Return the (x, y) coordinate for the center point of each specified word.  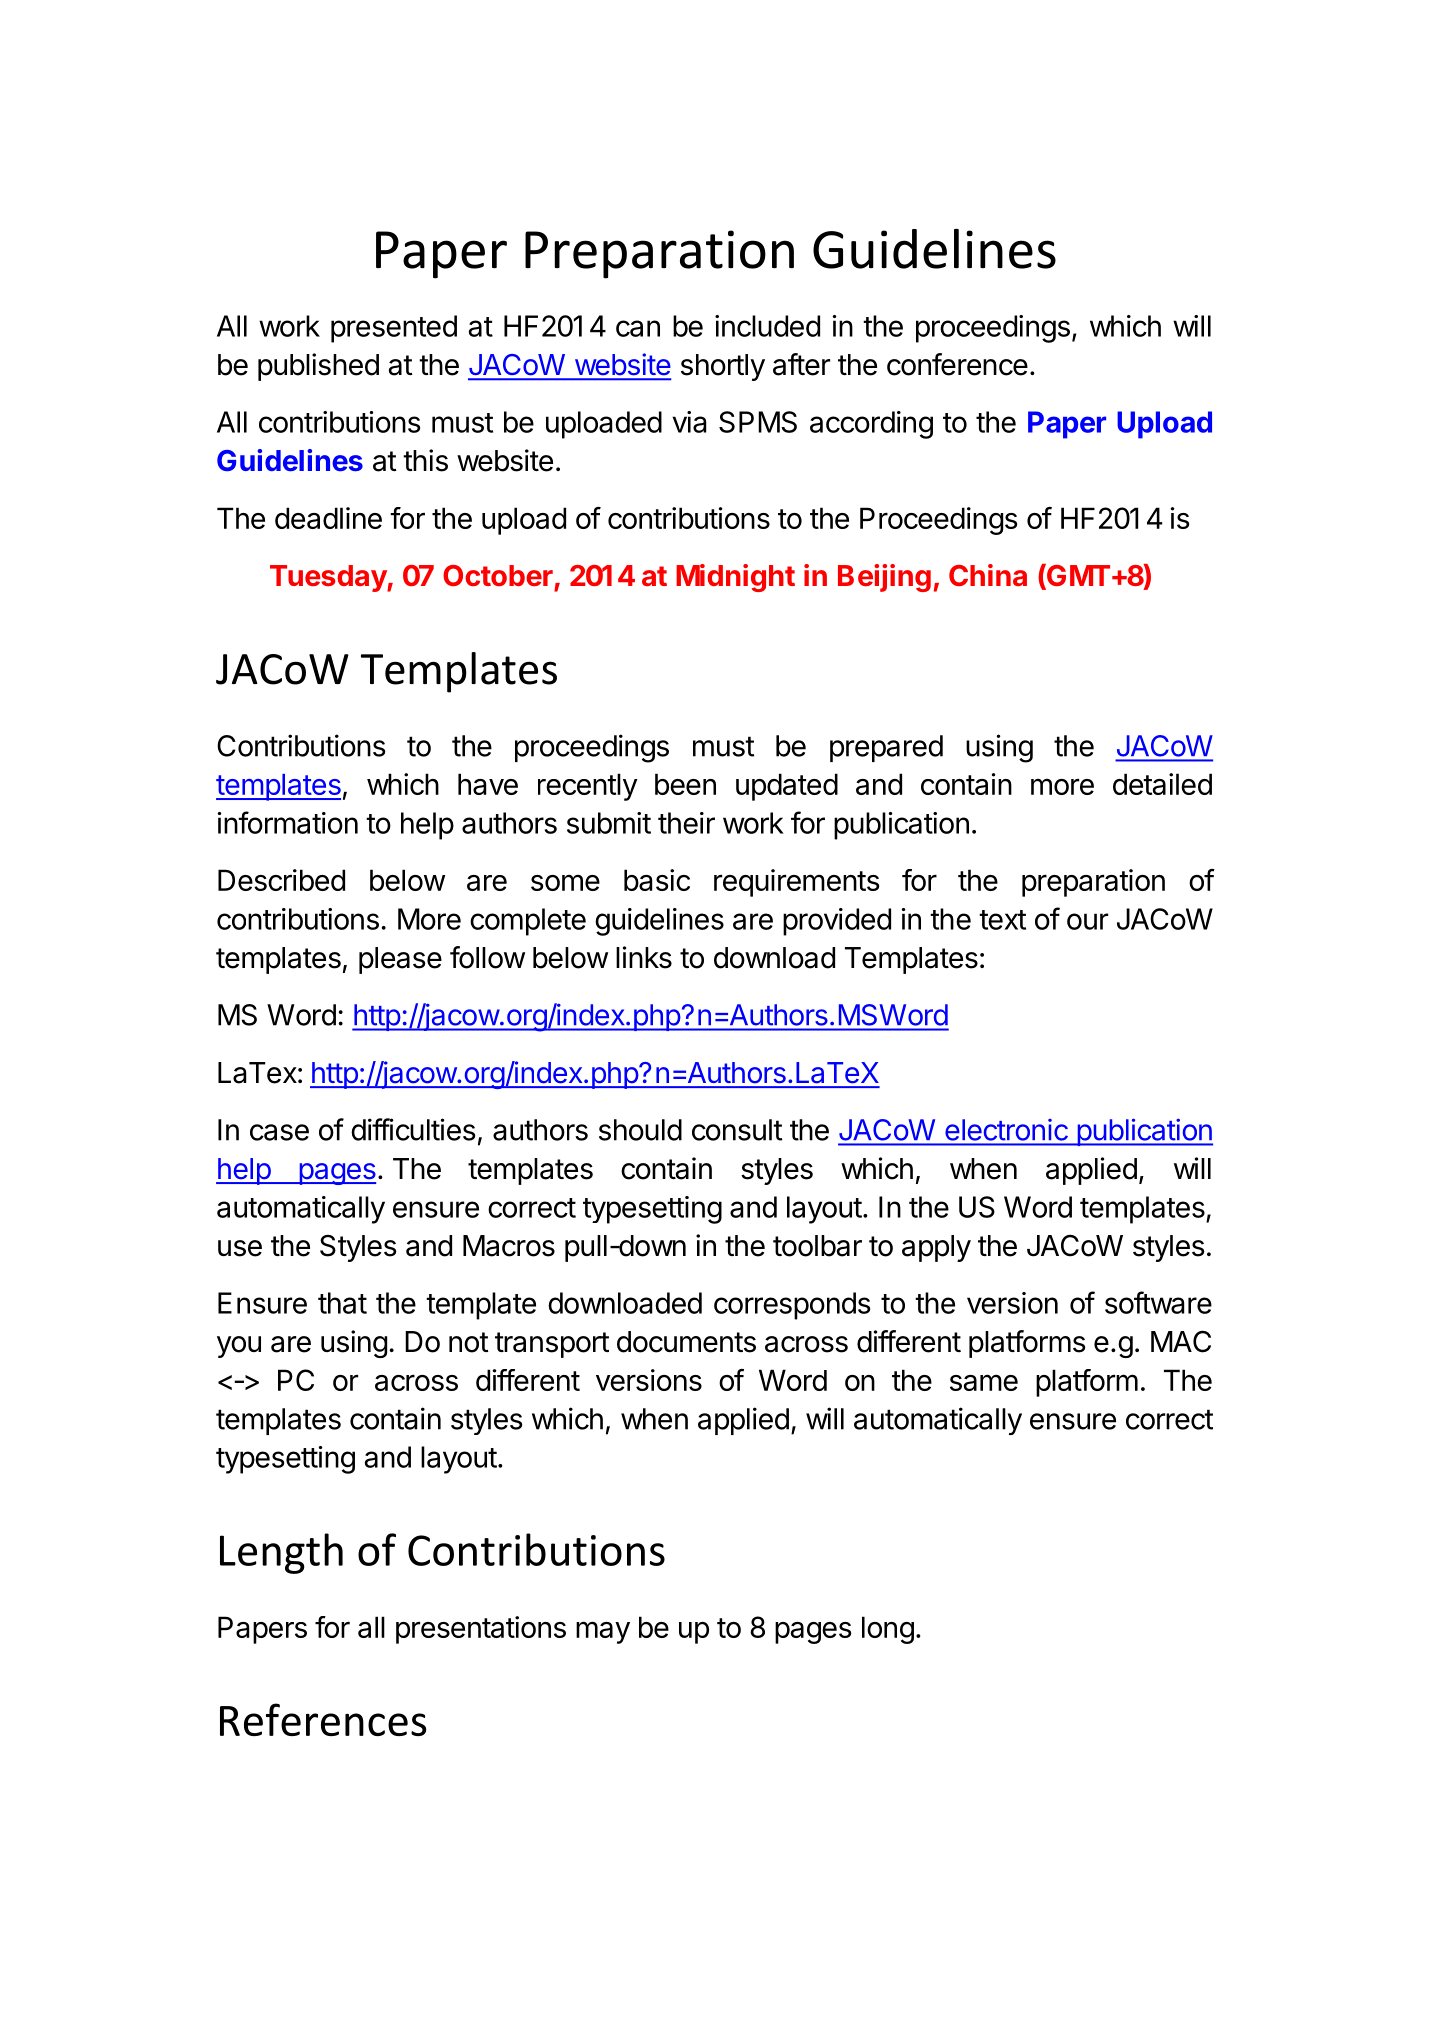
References (323, 1719)
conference (957, 364)
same (984, 1382)
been (685, 784)
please (400, 960)
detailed (1162, 784)
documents (686, 1342)
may (603, 1632)
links (644, 957)
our (1087, 921)
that (342, 1303)
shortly (723, 367)
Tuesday (329, 578)
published (318, 367)
